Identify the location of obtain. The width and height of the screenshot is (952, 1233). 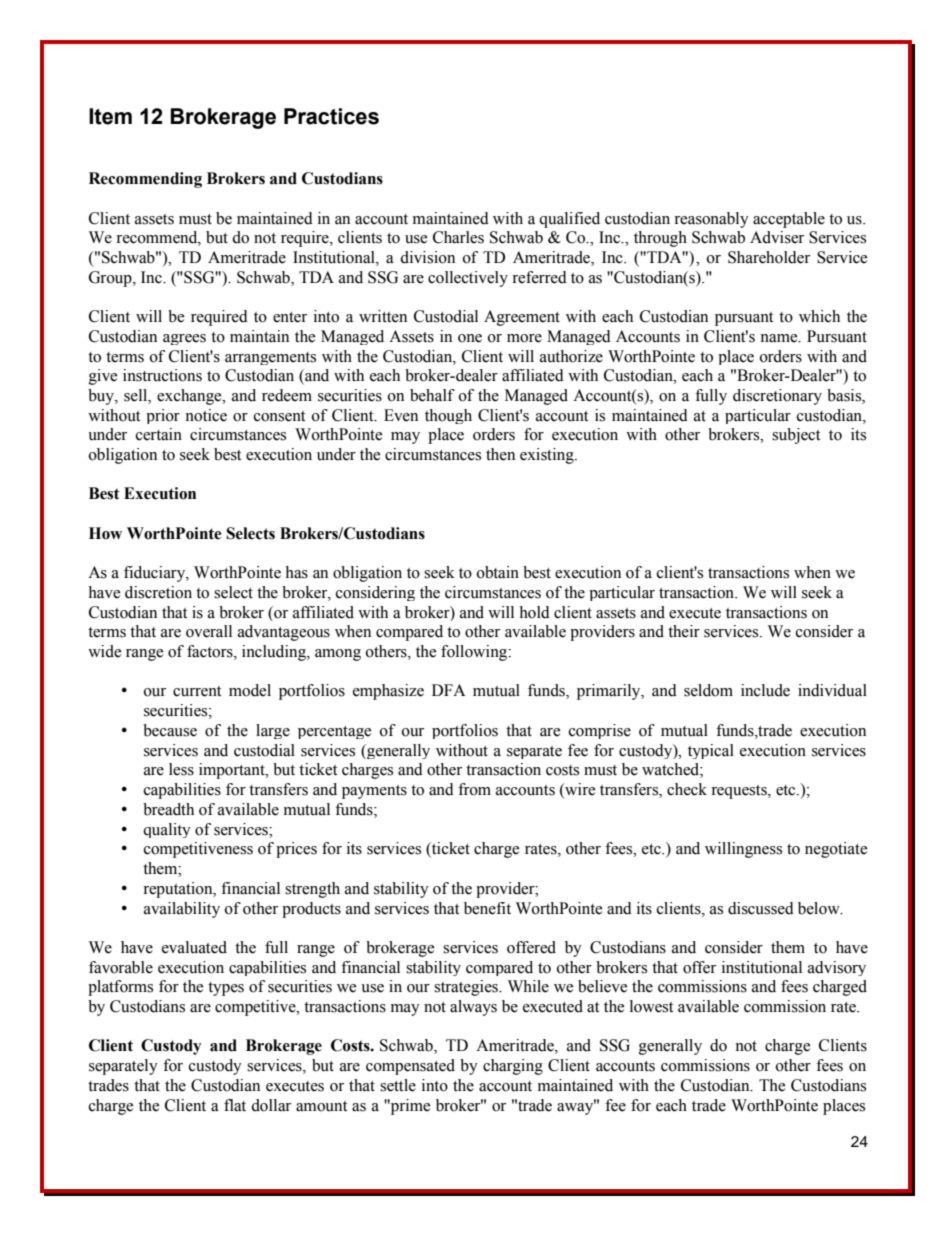
(498, 572).
